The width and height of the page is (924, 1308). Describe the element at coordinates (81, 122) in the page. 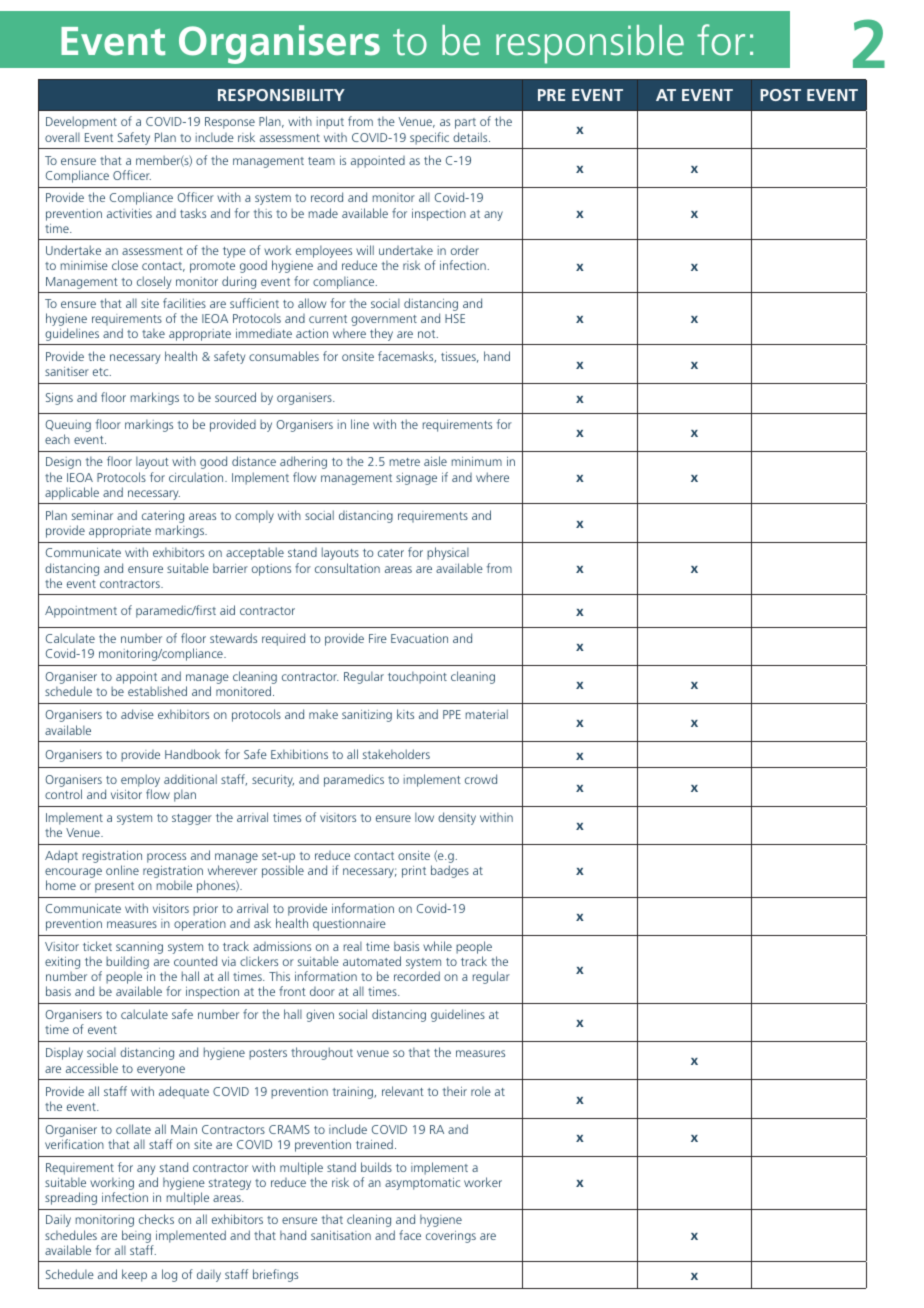

I see `Development` at that location.
